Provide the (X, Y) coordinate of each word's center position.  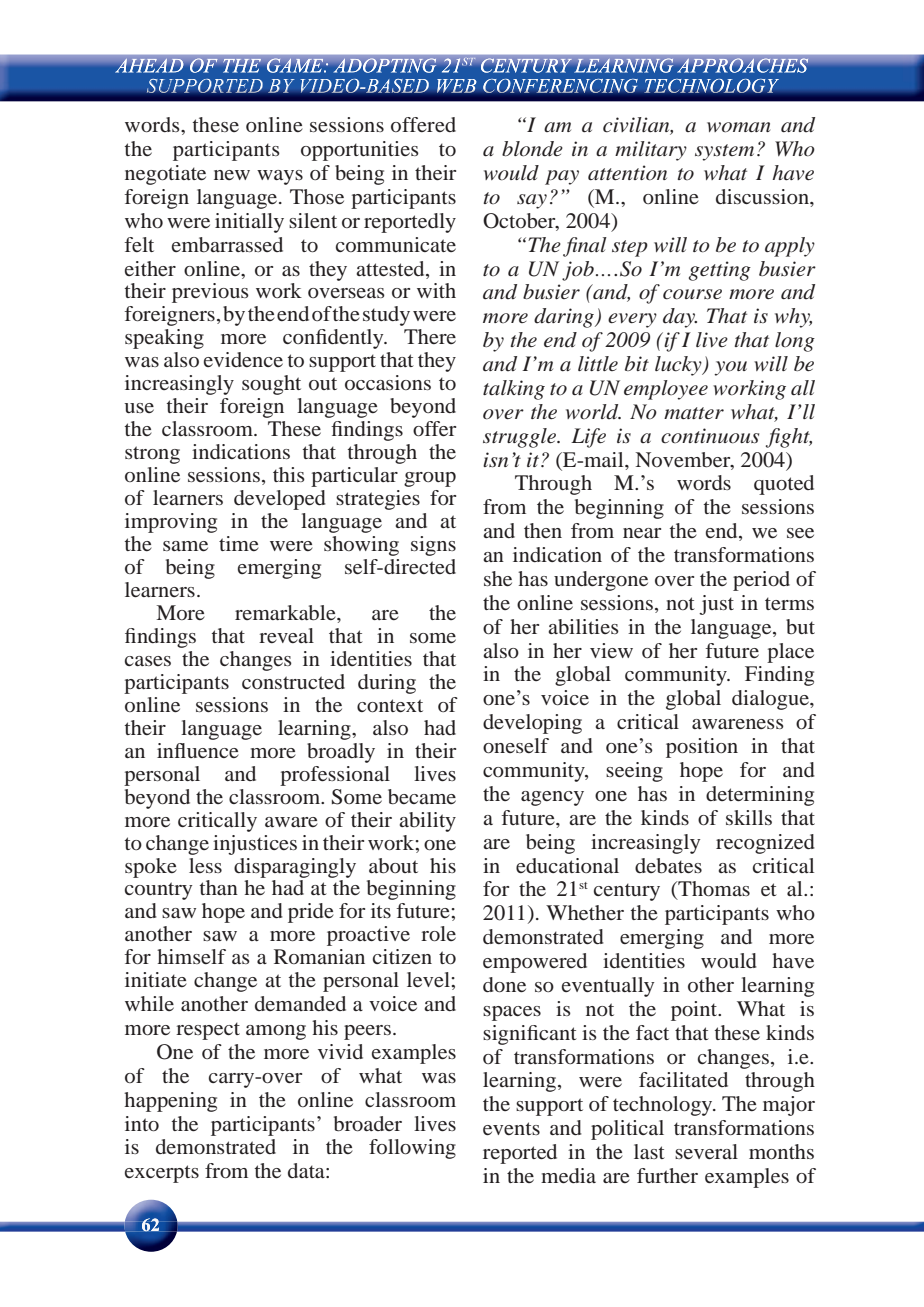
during (387, 684)
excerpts (162, 1174)
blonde (532, 149)
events (511, 1128)
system (724, 152)
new (232, 175)
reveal (286, 635)
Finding (779, 676)
